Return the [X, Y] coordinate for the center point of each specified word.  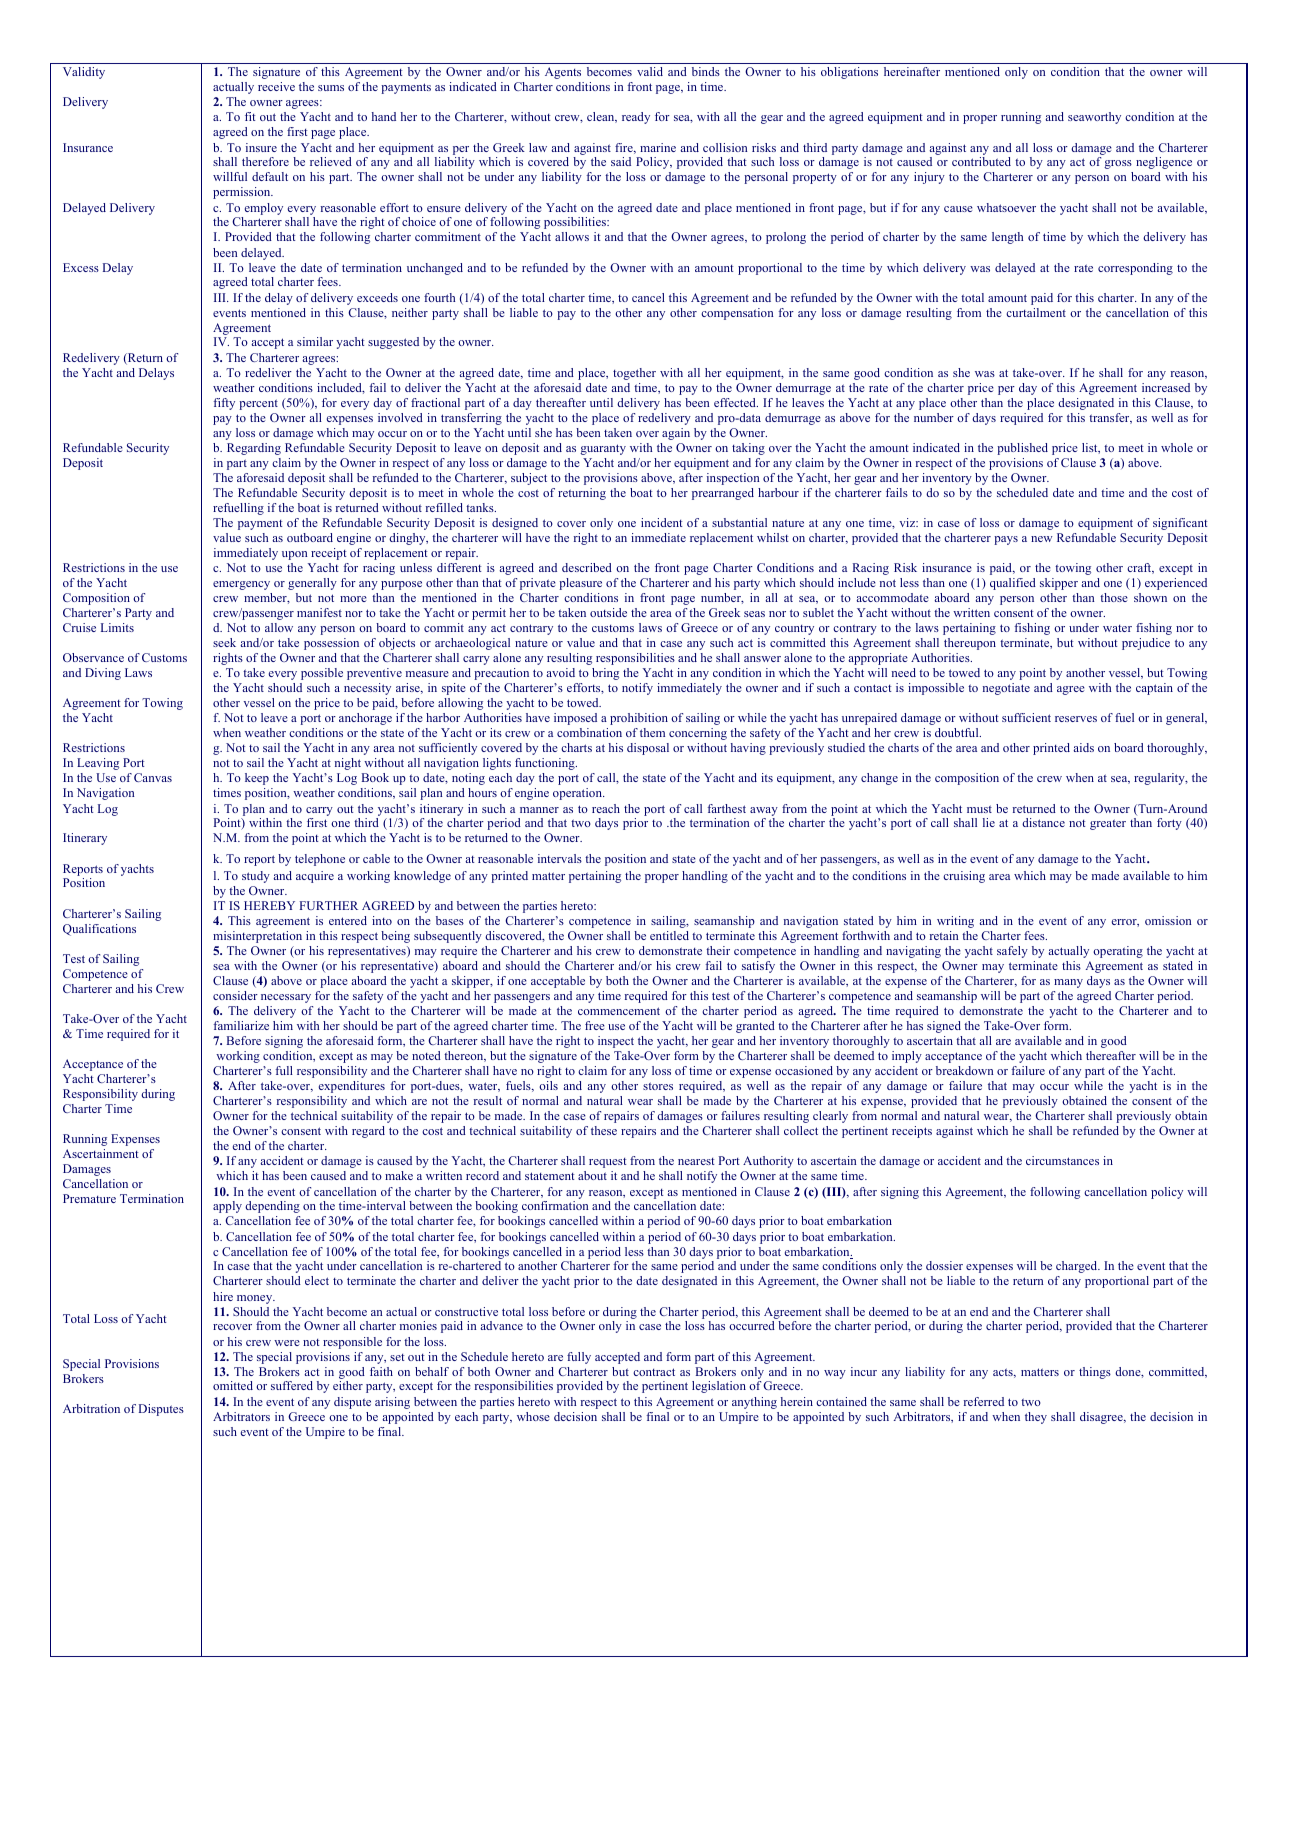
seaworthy [1094, 118]
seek [224, 642]
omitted [233, 1385]
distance [1043, 822]
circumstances [1062, 1160]
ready [636, 118]
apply [227, 1207]
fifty [224, 404]
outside [608, 612]
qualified [1013, 584]
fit [250, 116]
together [634, 374]
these [604, 1130]
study [256, 877]
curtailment [1036, 312]
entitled [669, 935]
